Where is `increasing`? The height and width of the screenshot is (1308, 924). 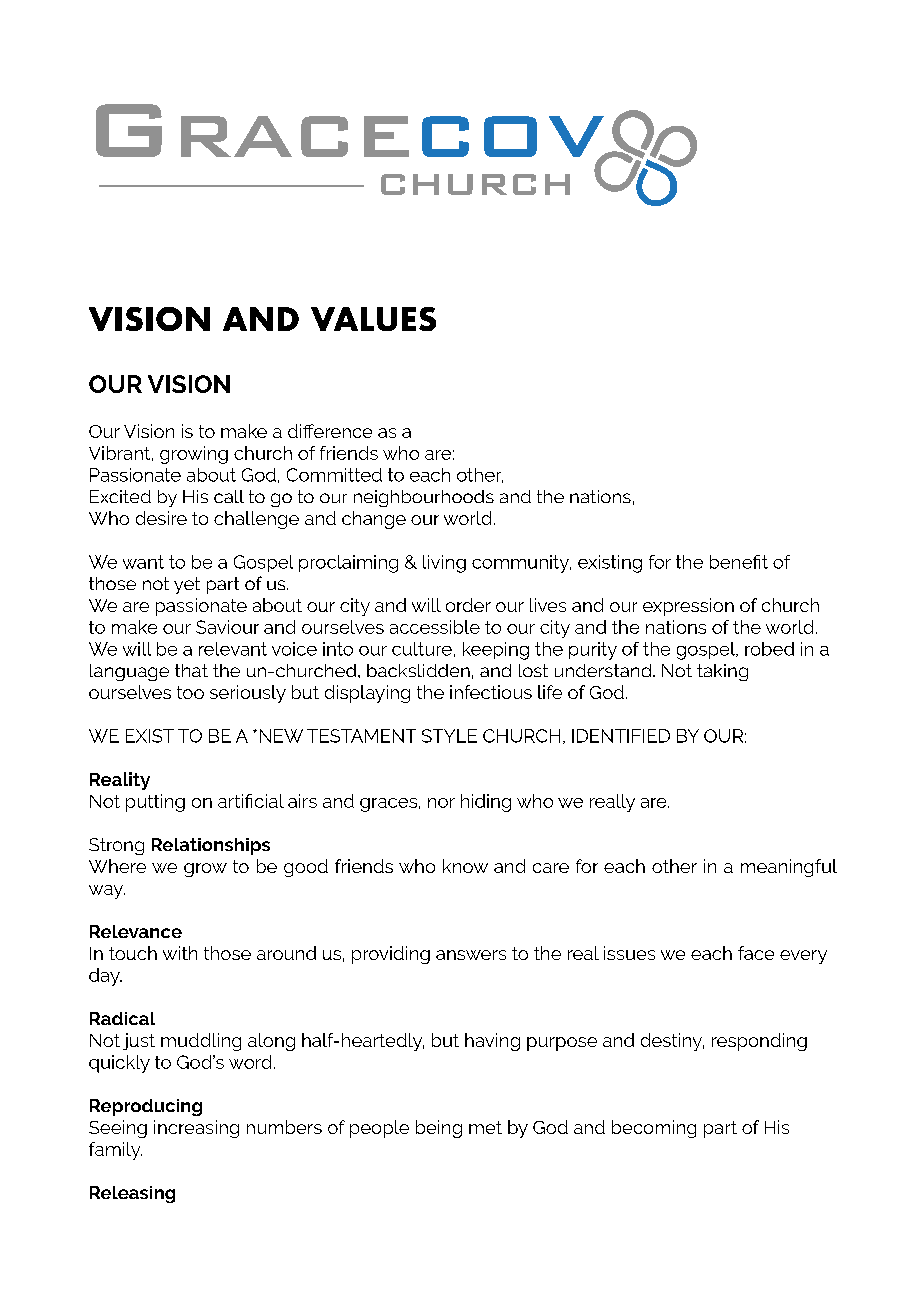
increasing is located at coordinates (196, 1129).
